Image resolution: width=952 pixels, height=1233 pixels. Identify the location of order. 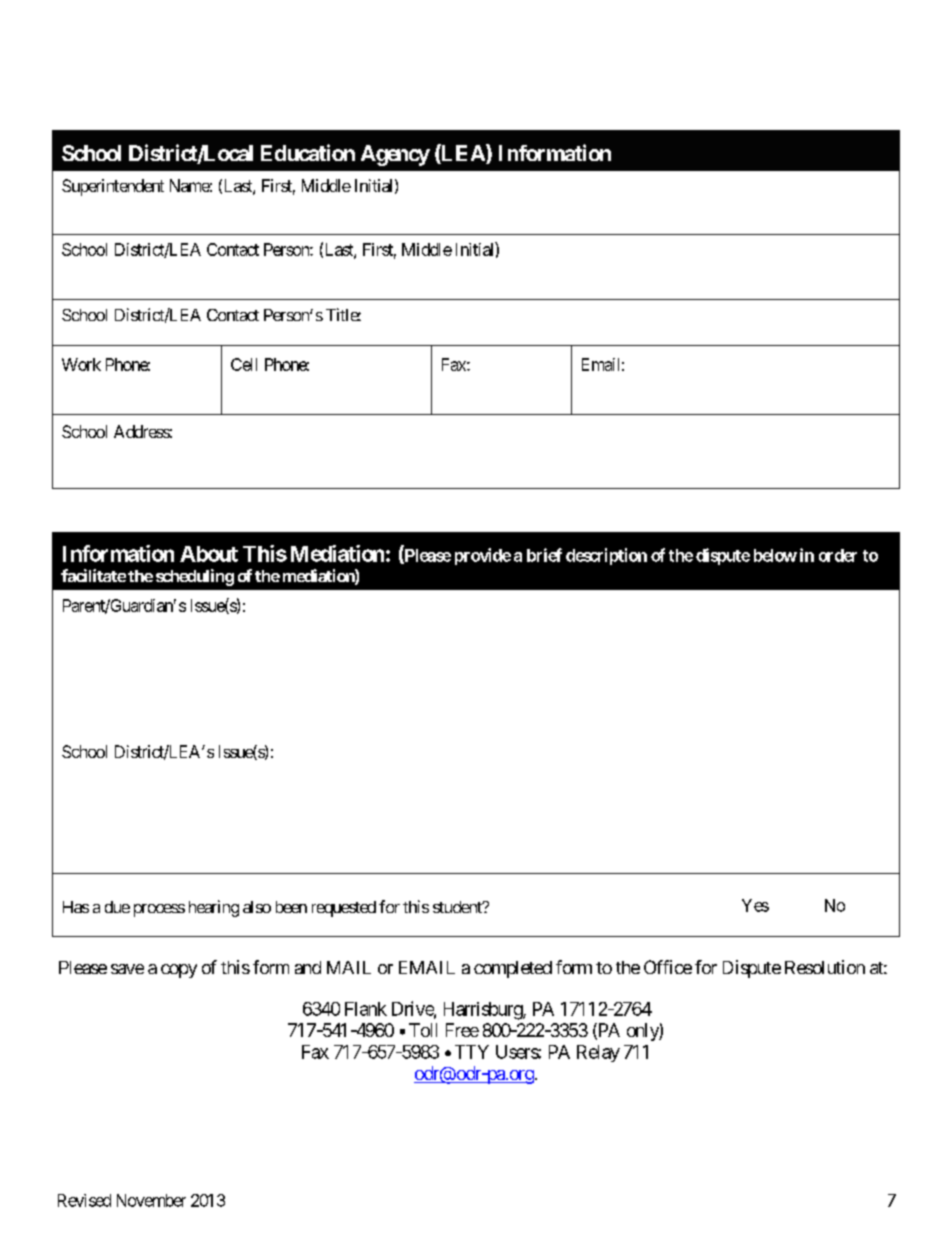
(838, 555).
